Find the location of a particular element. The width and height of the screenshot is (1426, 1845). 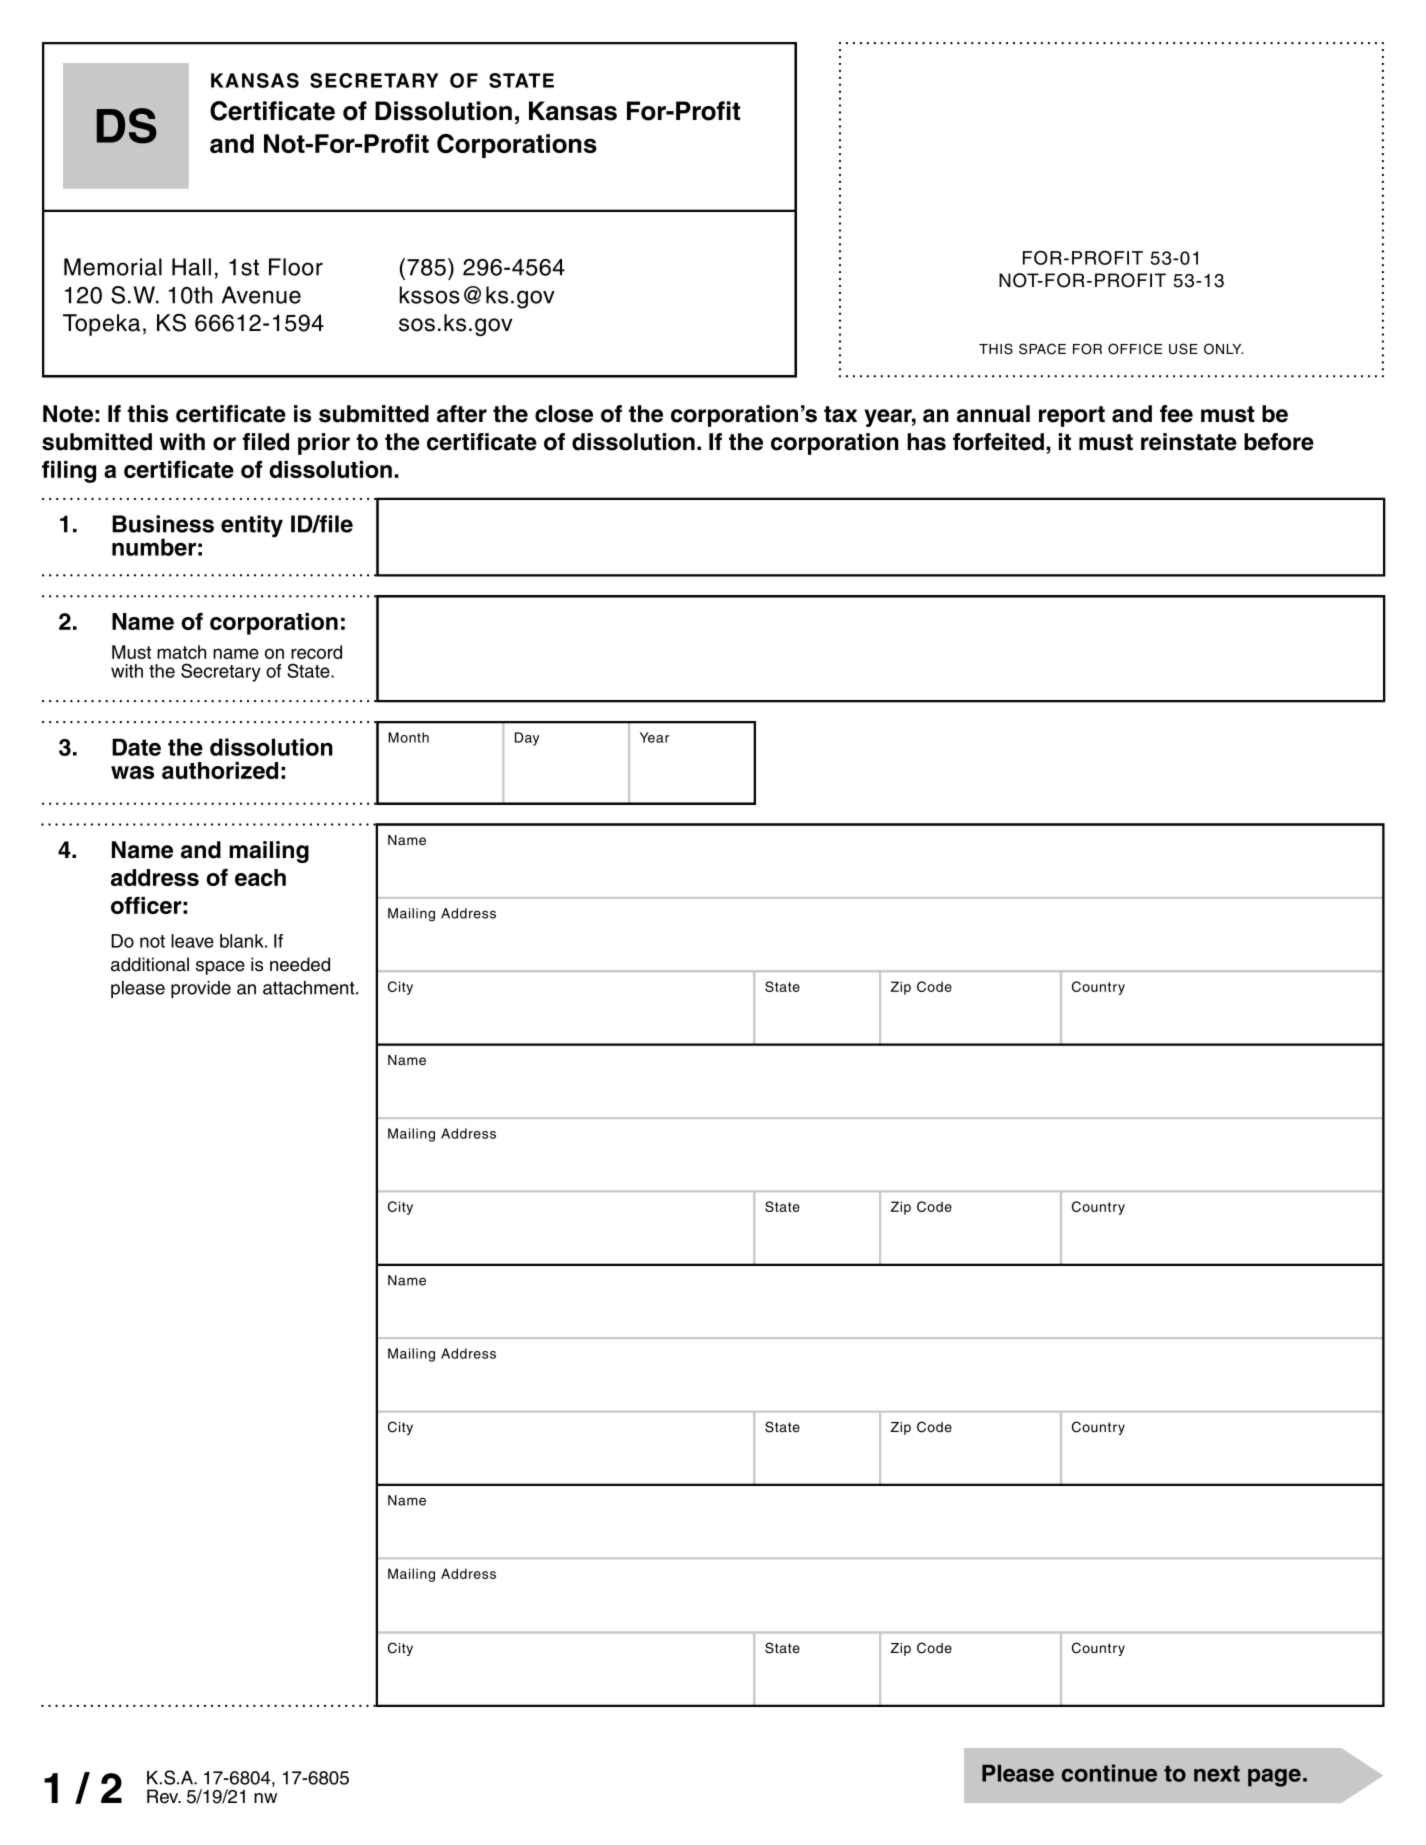

Hall is located at coordinates (191, 267).
